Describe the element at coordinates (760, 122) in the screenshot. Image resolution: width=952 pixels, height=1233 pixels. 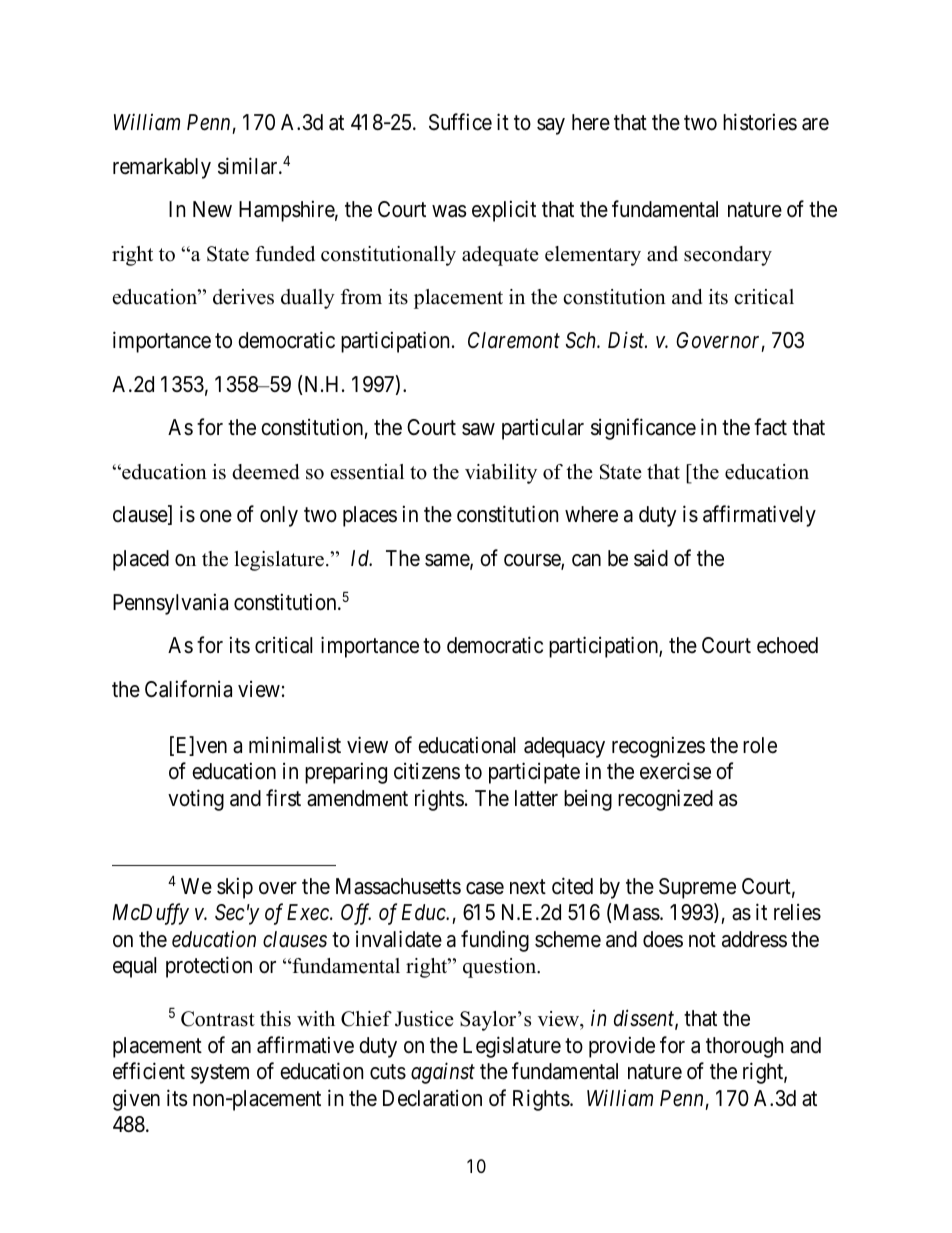
I see `histories` at that location.
